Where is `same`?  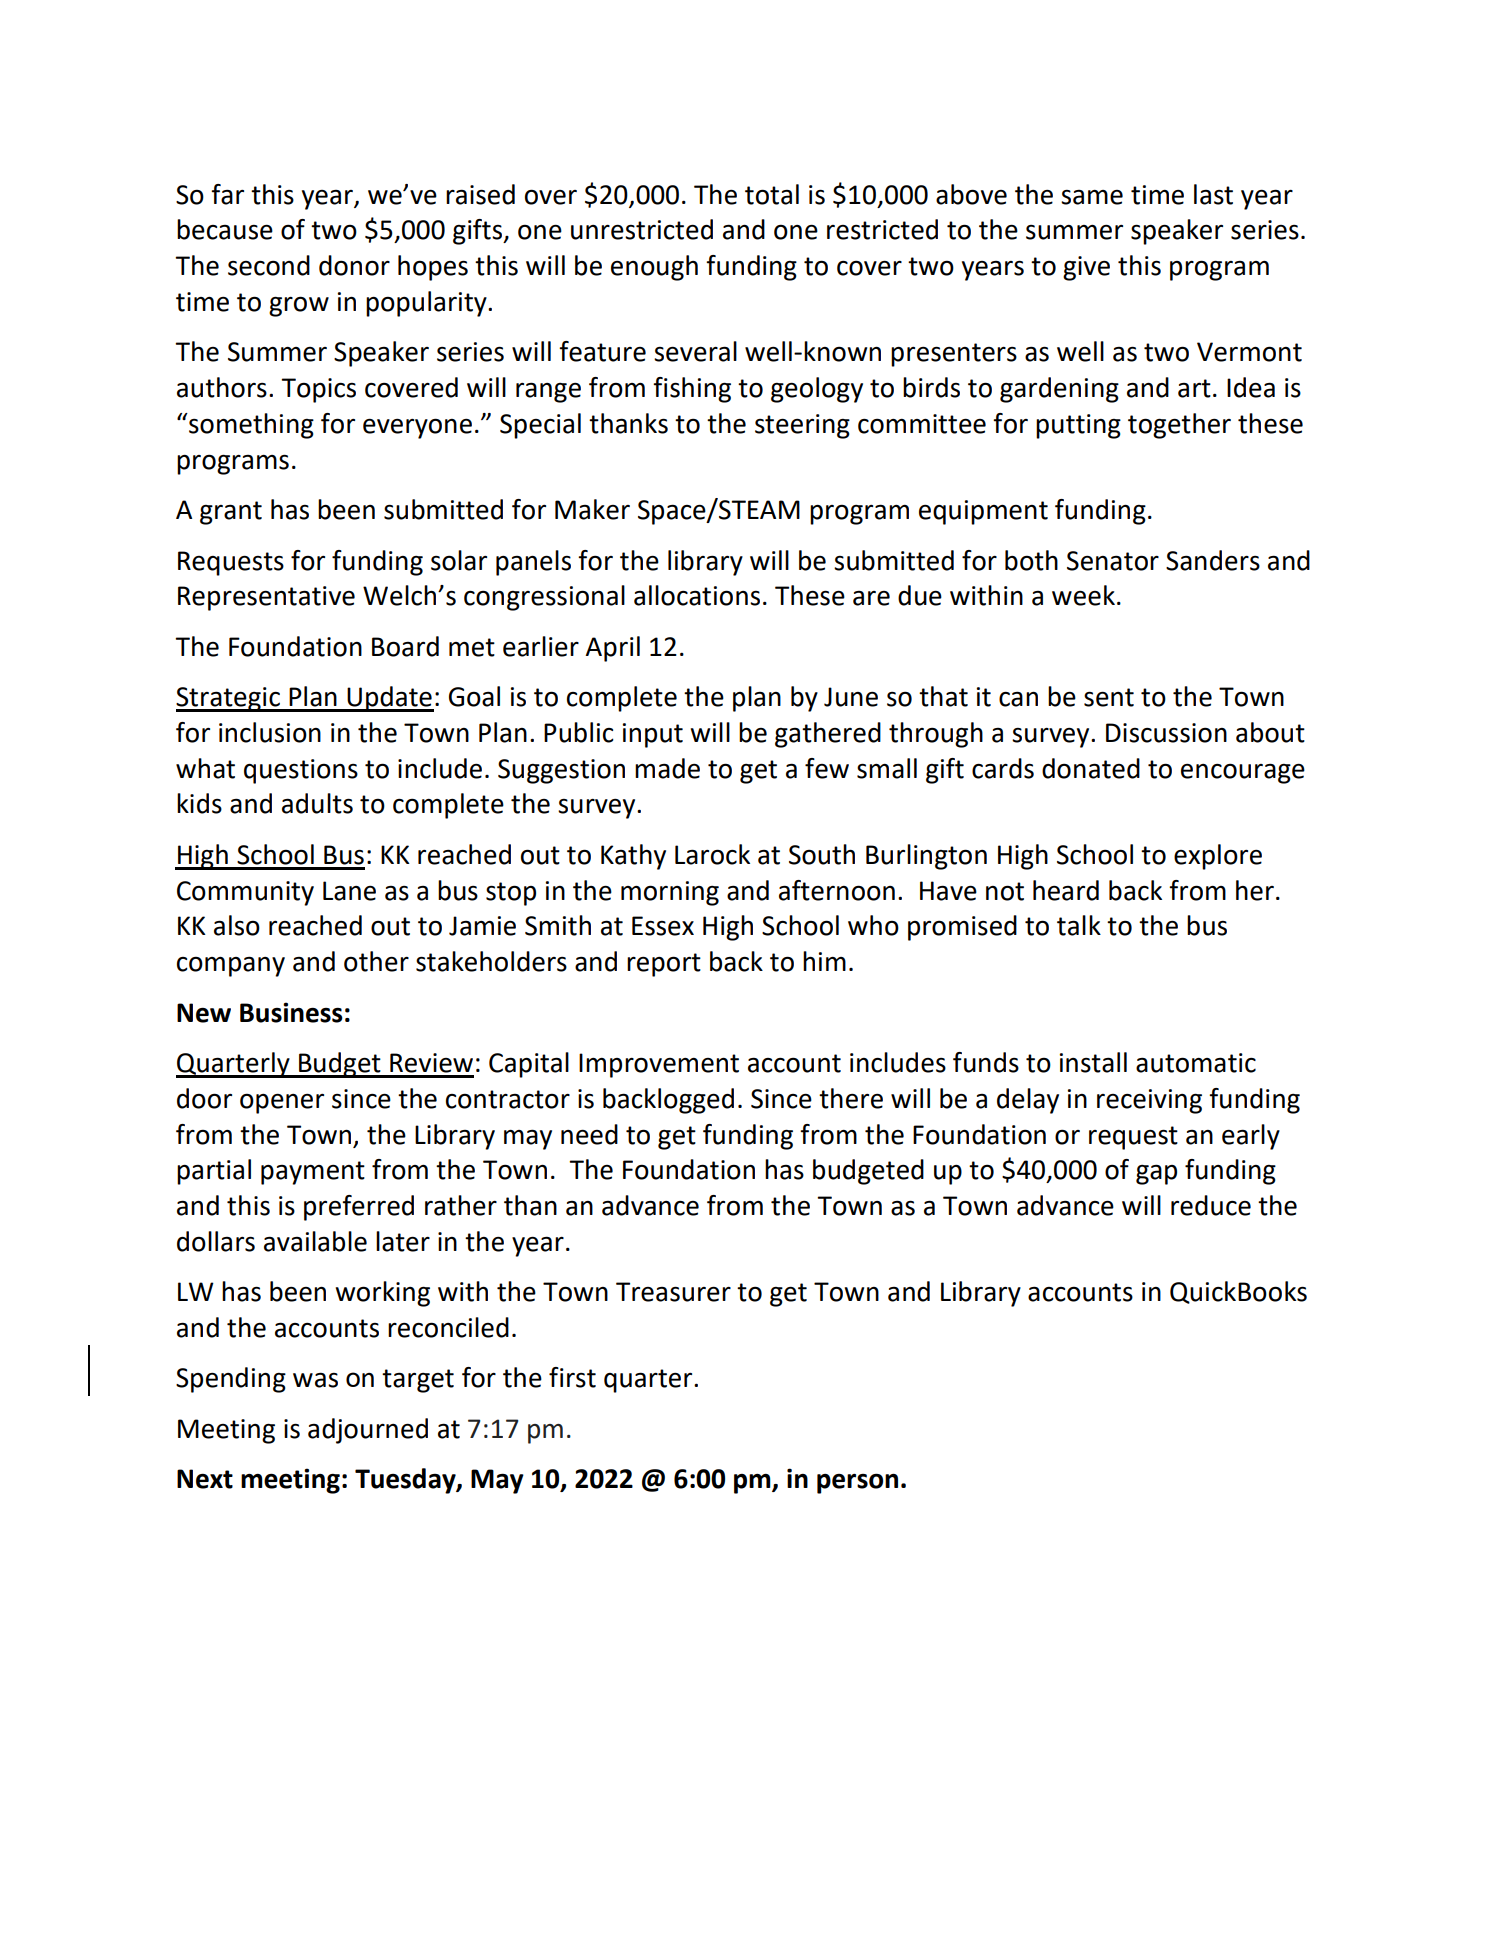 same is located at coordinates (1092, 197).
